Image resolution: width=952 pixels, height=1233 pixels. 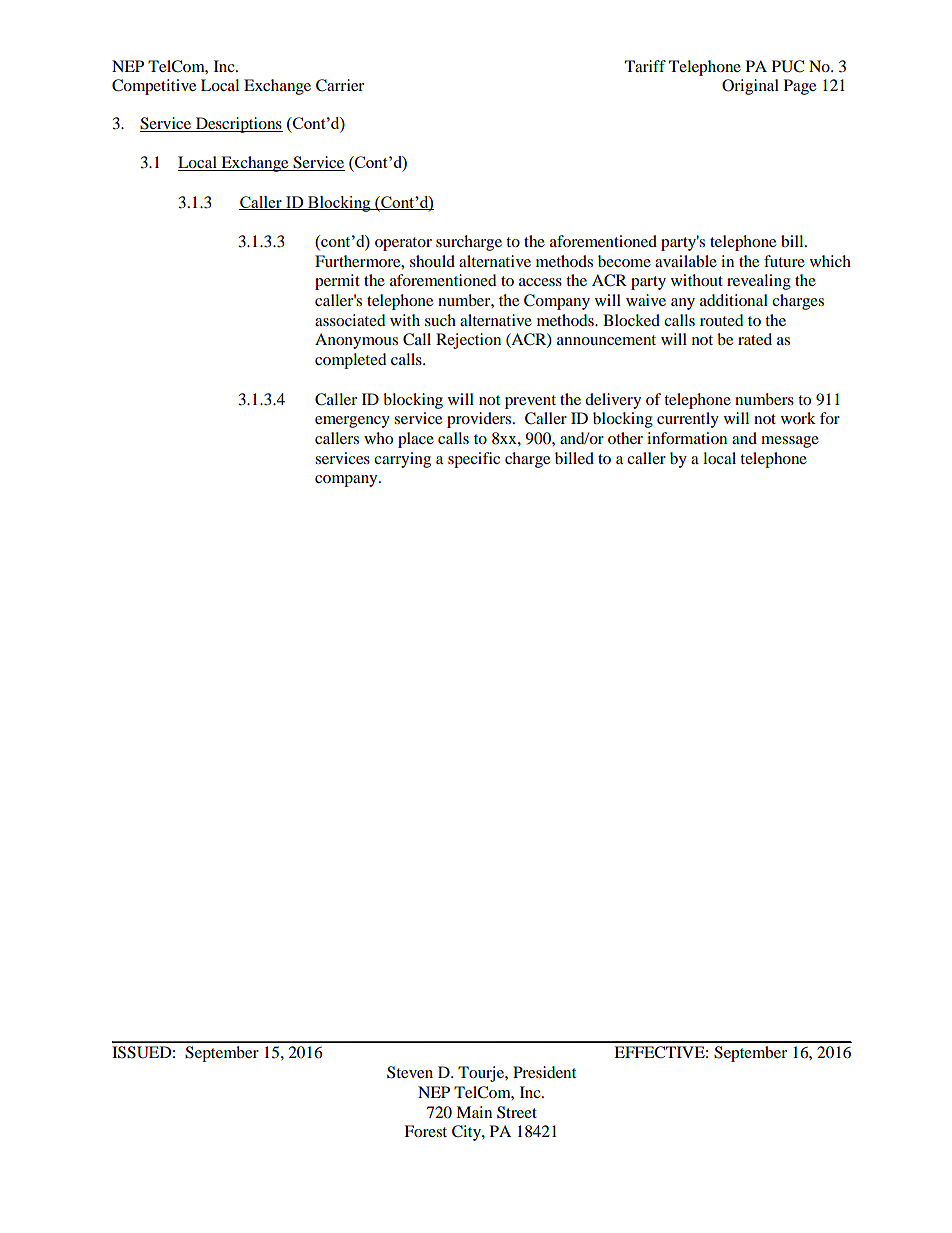 What do you see at coordinates (402, 460) in the screenshot?
I see `carrying` at bounding box center [402, 460].
